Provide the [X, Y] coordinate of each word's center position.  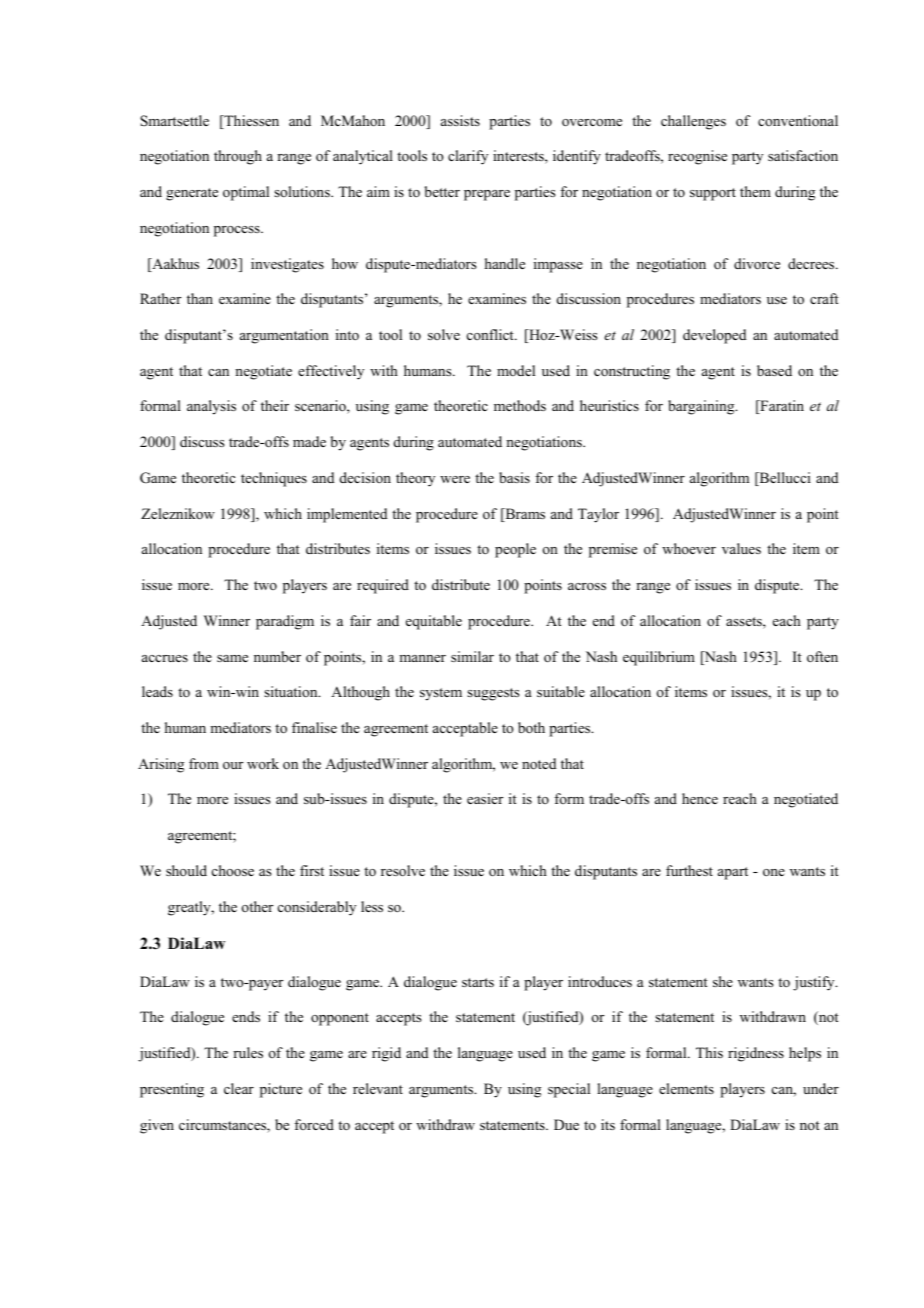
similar [472, 656]
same [232, 658]
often [822, 656]
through [238, 157]
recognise [697, 157]
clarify [468, 157]
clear [239, 1088]
